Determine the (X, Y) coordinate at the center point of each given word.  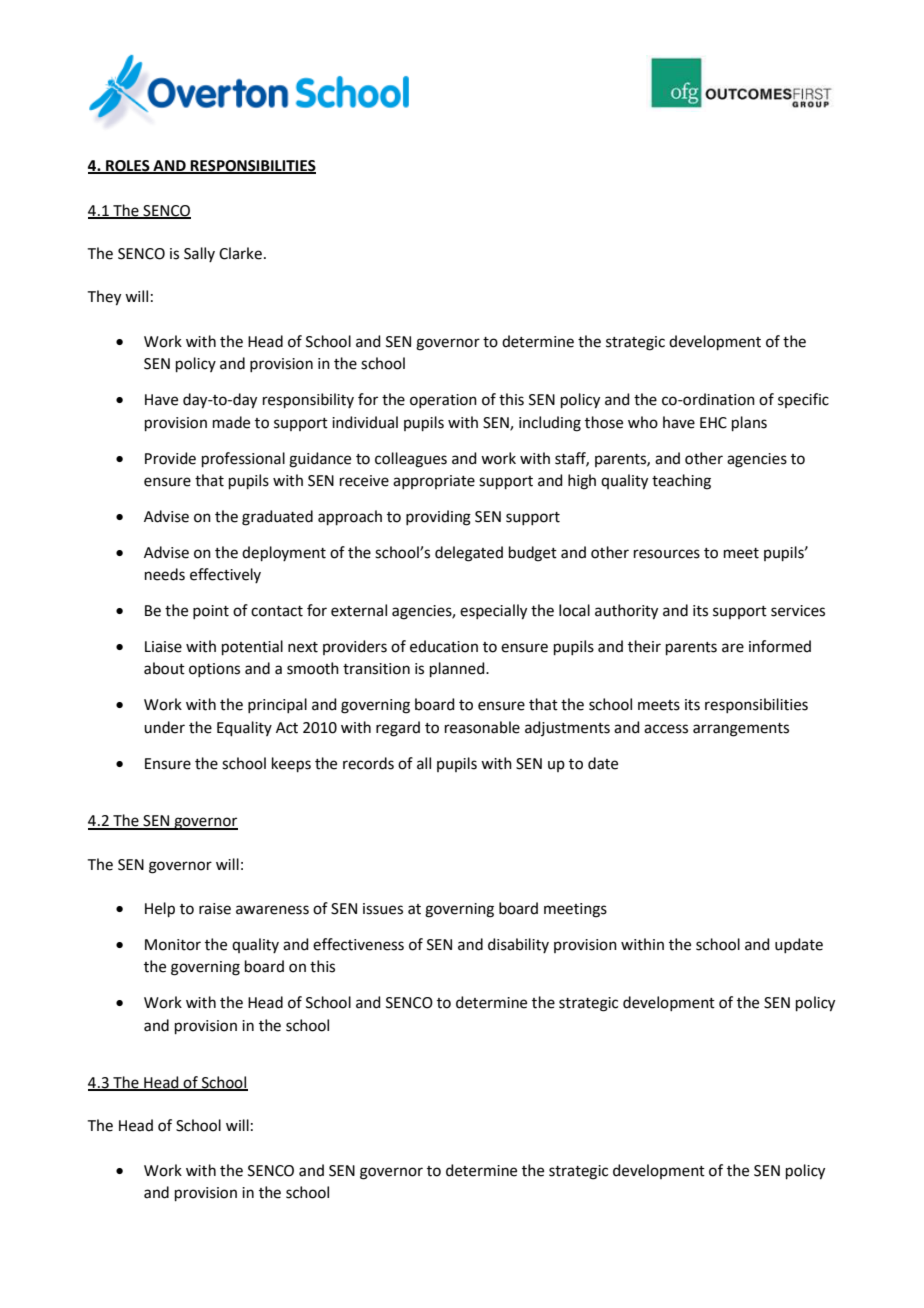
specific (803, 400)
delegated (469, 554)
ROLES (128, 166)
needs (165, 574)
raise (215, 909)
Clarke (240, 253)
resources (667, 554)
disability (518, 945)
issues (383, 909)
